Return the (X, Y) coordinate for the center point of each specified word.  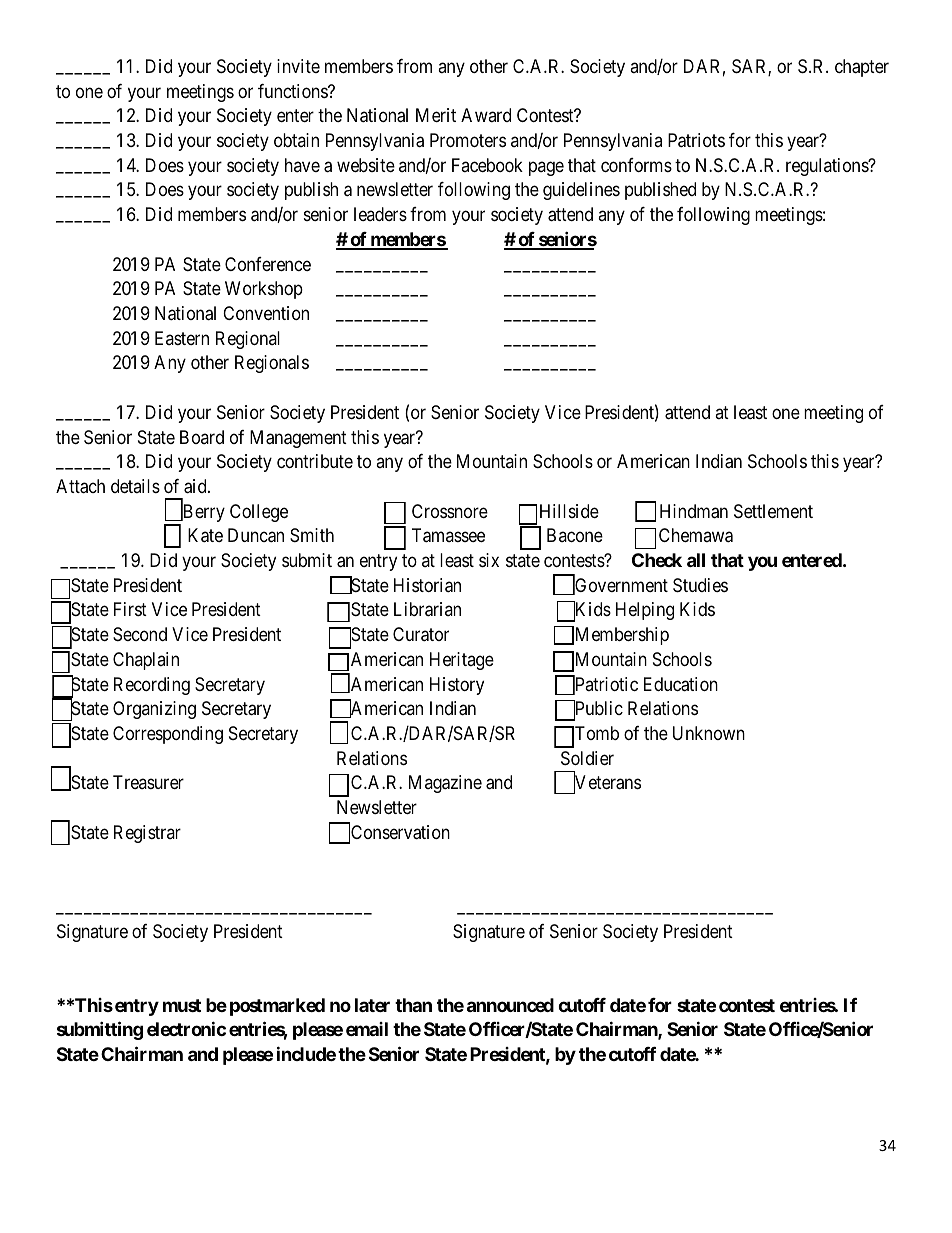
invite (298, 66)
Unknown (709, 733)
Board (202, 437)
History (457, 686)
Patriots (696, 140)
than (413, 1005)
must (182, 1005)
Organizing (154, 710)
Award (486, 115)
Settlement (773, 511)
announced (510, 1005)
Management (298, 439)
